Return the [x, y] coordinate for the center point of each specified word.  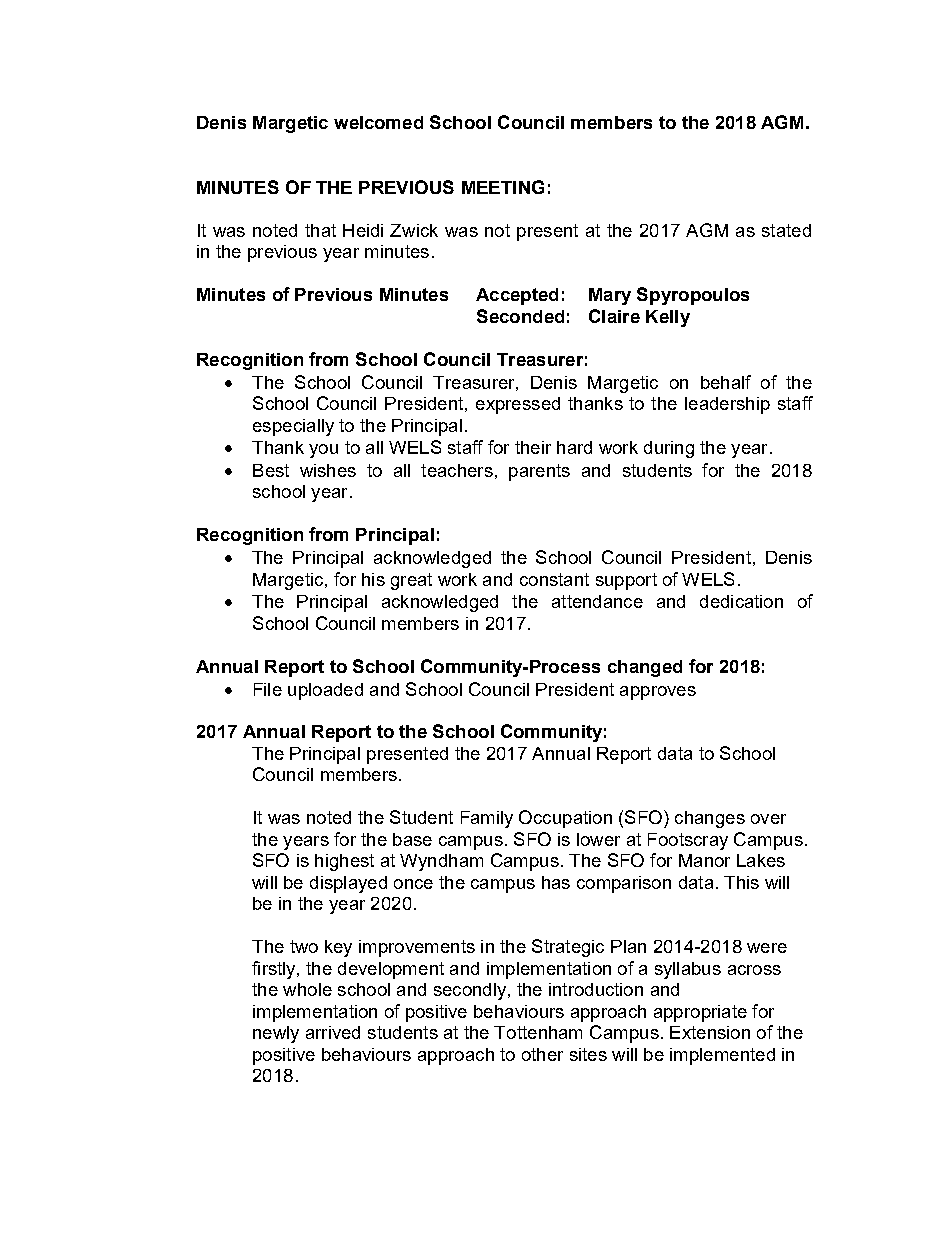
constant [554, 579]
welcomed [378, 122]
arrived [333, 1032]
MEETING [503, 187]
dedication [741, 601]
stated [786, 230]
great [411, 581]
